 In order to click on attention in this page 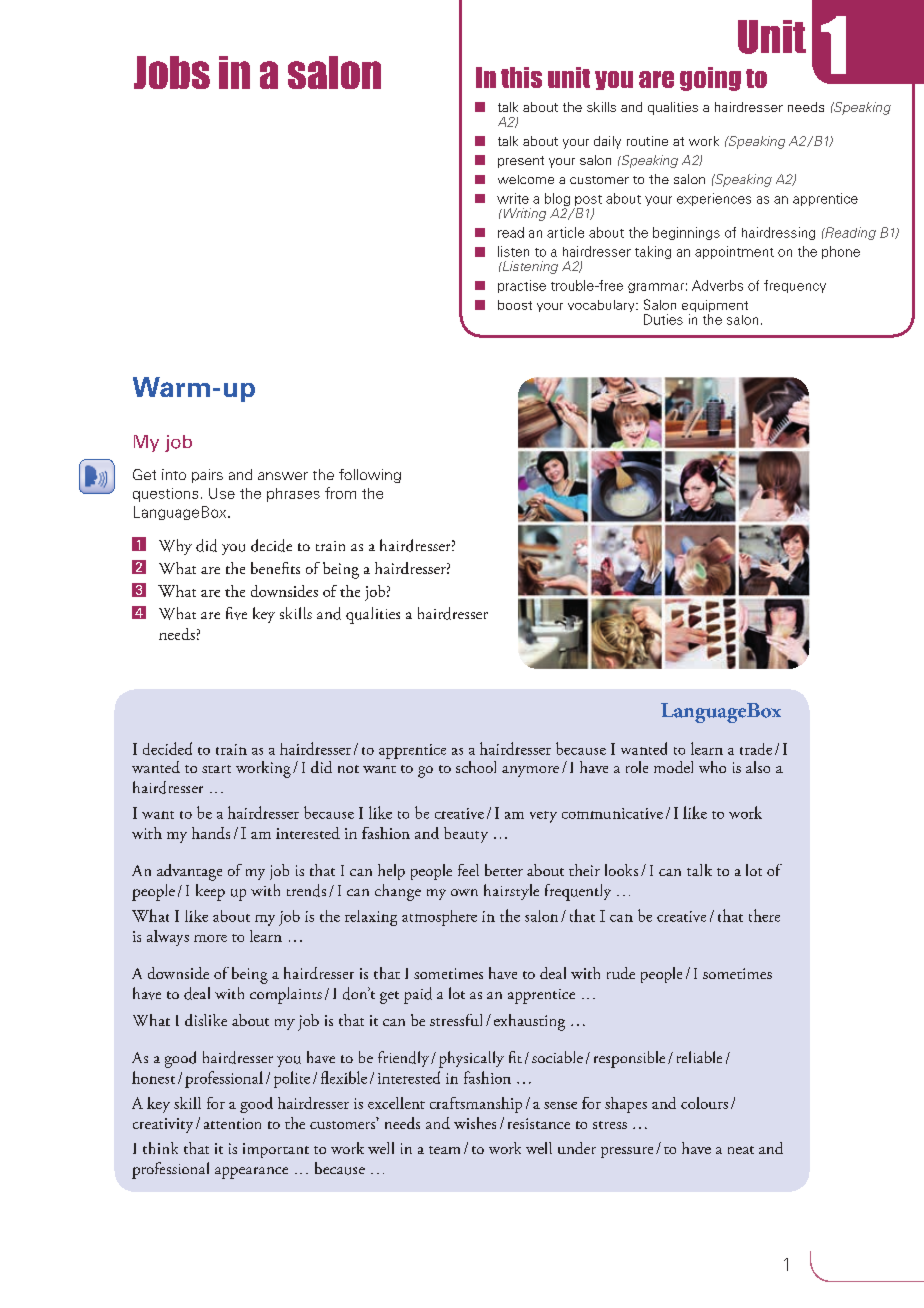, I will do `click(232, 1123)`.
